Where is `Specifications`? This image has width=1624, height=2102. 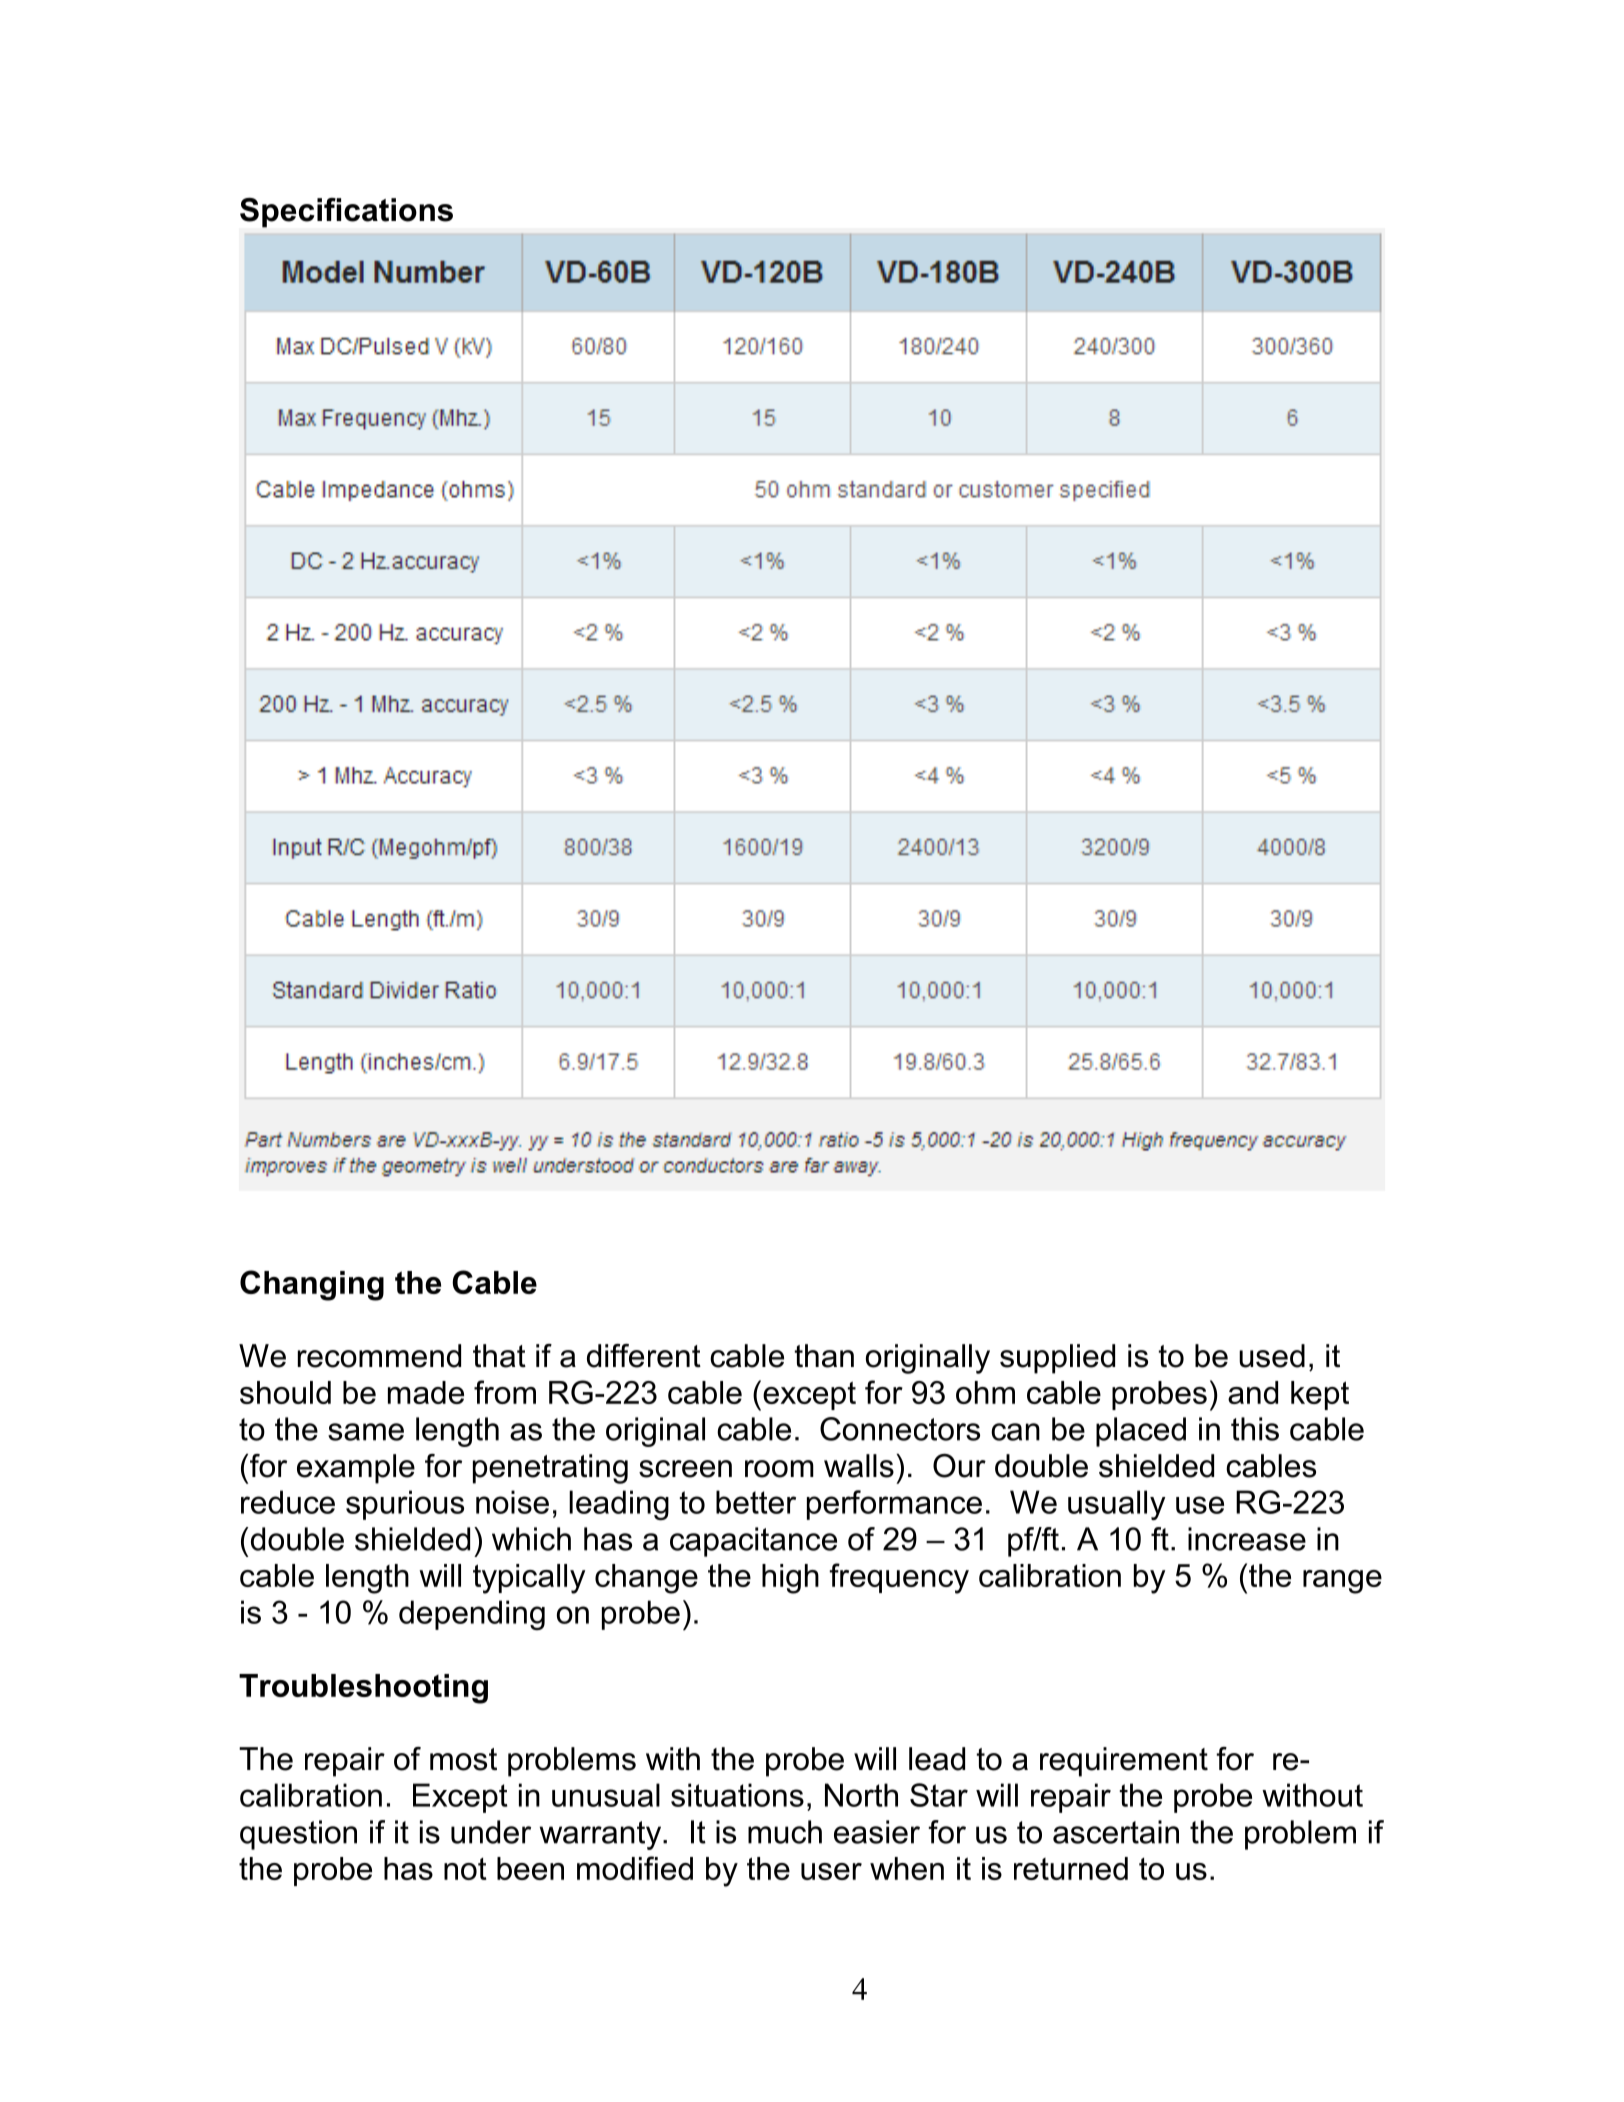 Specifications is located at coordinates (346, 213).
